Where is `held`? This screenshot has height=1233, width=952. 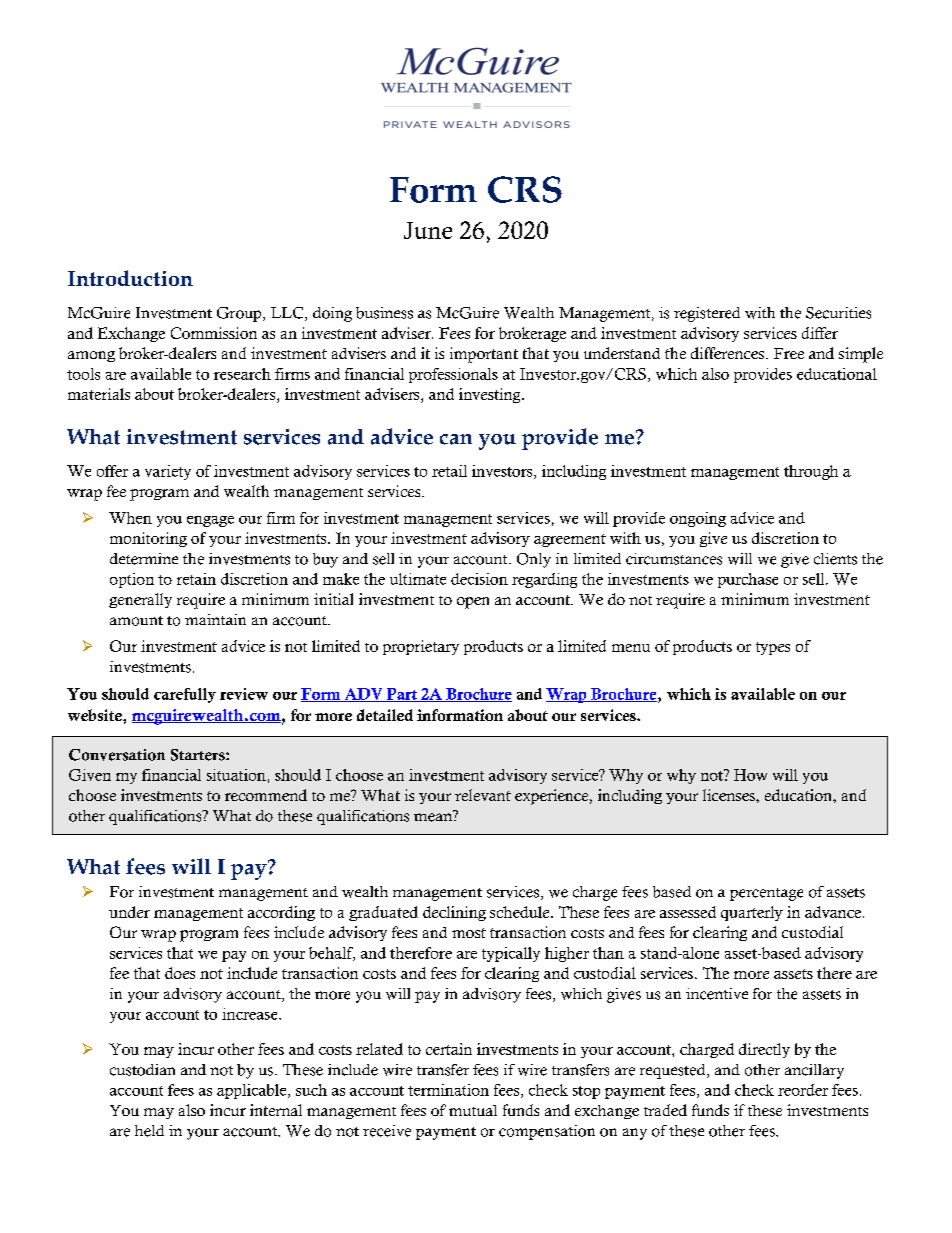
held is located at coordinates (149, 1131).
